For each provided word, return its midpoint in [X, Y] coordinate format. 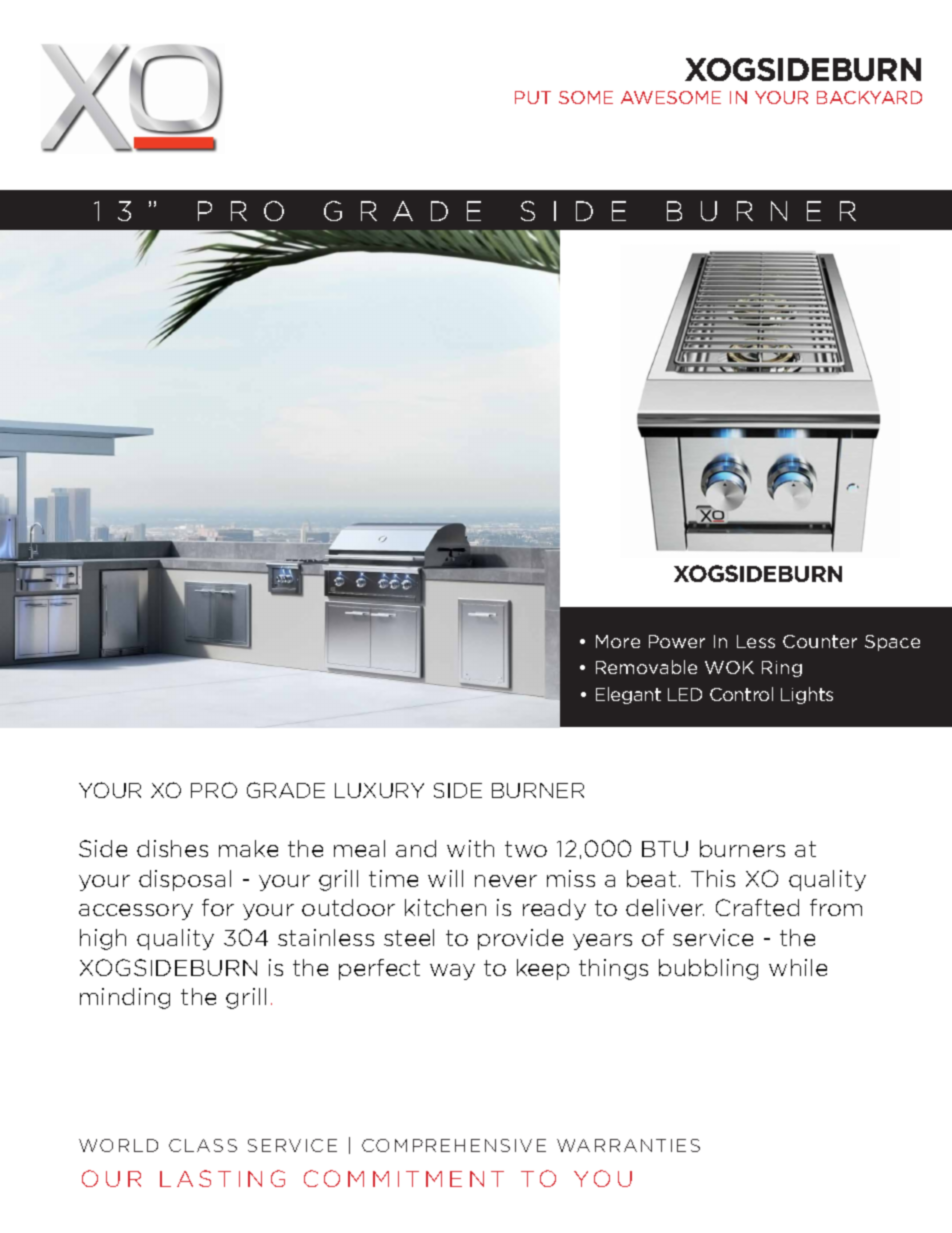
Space [892, 643]
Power [677, 641]
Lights [807, 695]
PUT [533, 97]
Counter [820, 641]
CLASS [203, 1145]
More [618, 641]
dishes [172, 848]
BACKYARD [869, 97]
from [836, 907]
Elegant [628, 695]
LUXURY [379, 790]
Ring [782, 669]
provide [520, 939]
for [218, 907]
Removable [646, 667]
